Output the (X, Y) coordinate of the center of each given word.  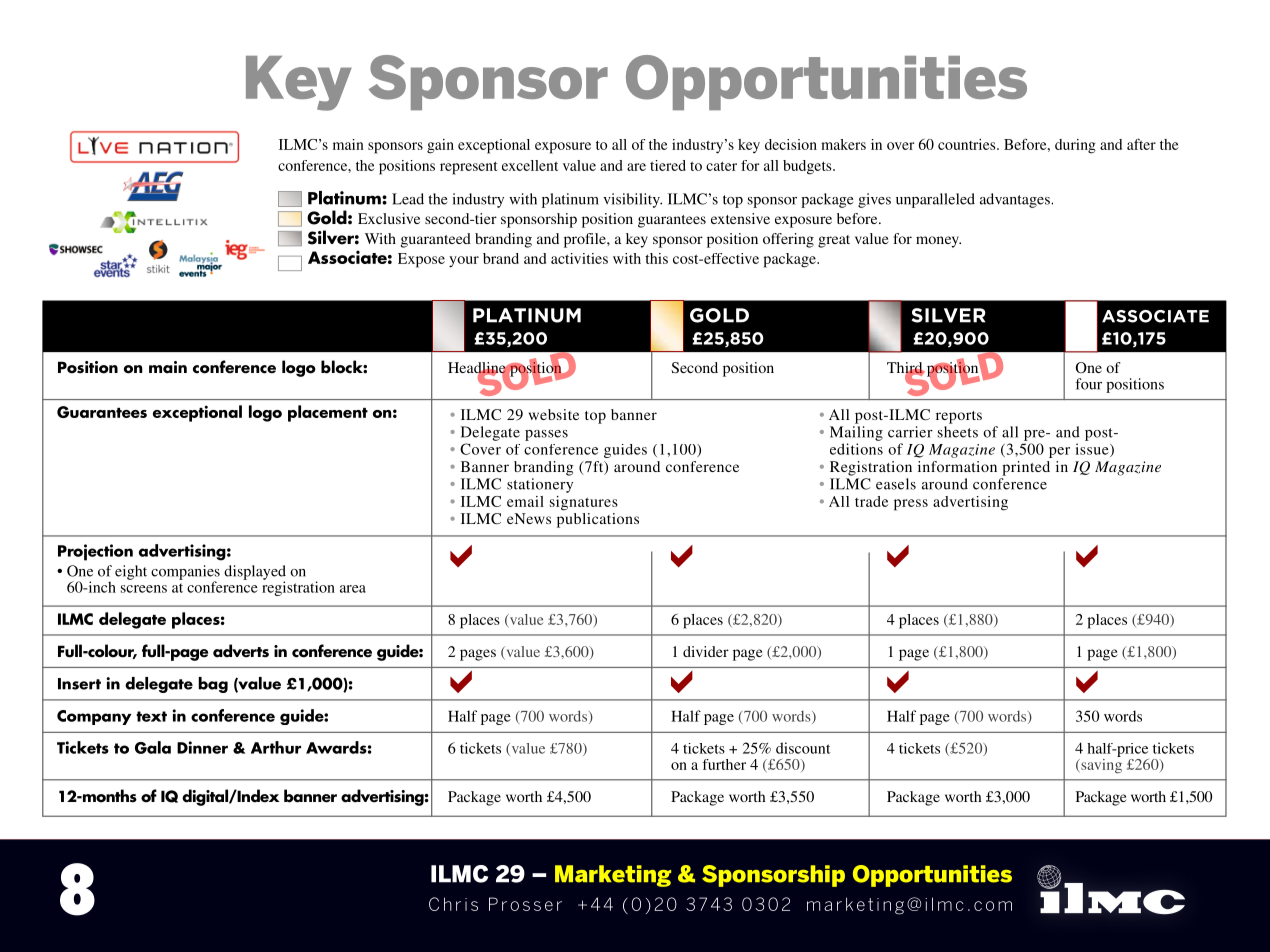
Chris (453, 904)
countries (968, 144)
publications (598, 520)
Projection (95, 552)
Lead (408, 199)
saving (1100, 764)
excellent (530, 165)
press (911, 505)
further (724, 764)
